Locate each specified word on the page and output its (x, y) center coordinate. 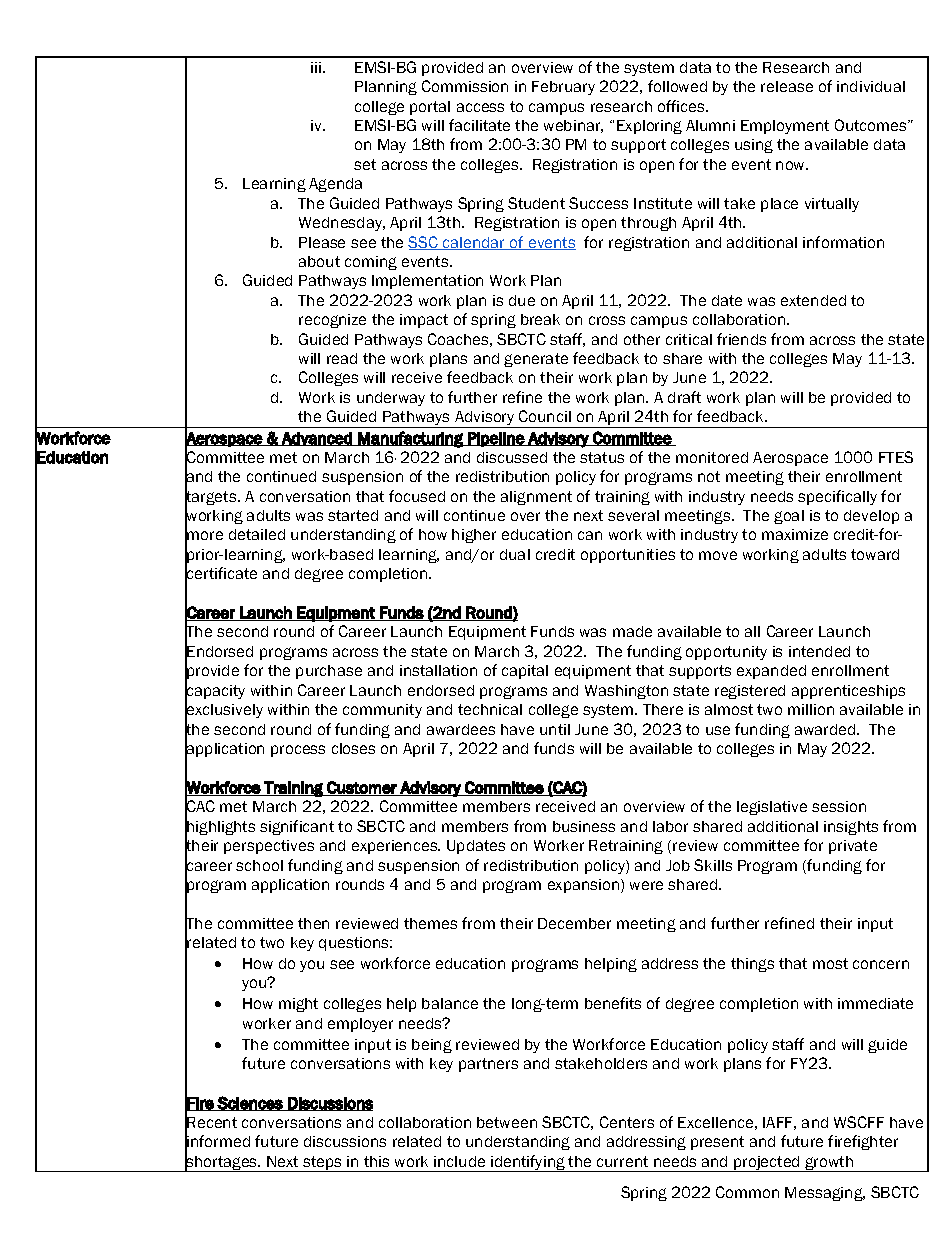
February (563, 88)
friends (741, 339)
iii (317, 67)
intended (819, 651)
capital (525, 672)
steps (322, 1164)
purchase (329, 672)
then (313, 923)
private (853, 847)
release (787, 86)
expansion (585, 886)
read (342, 358)
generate (536, 360)
